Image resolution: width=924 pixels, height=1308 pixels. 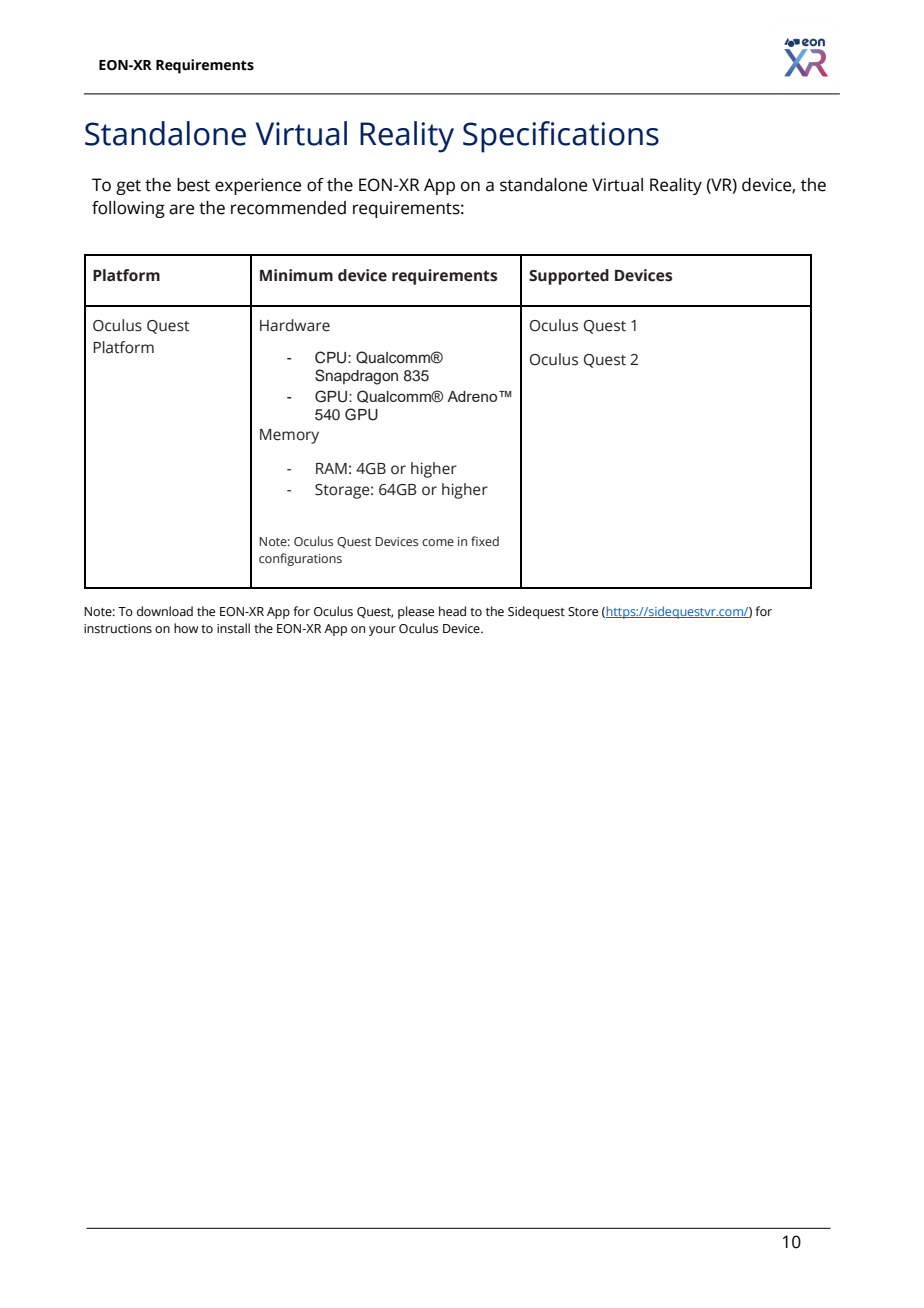 I want to click on experience, so click(x=258, y=186).
